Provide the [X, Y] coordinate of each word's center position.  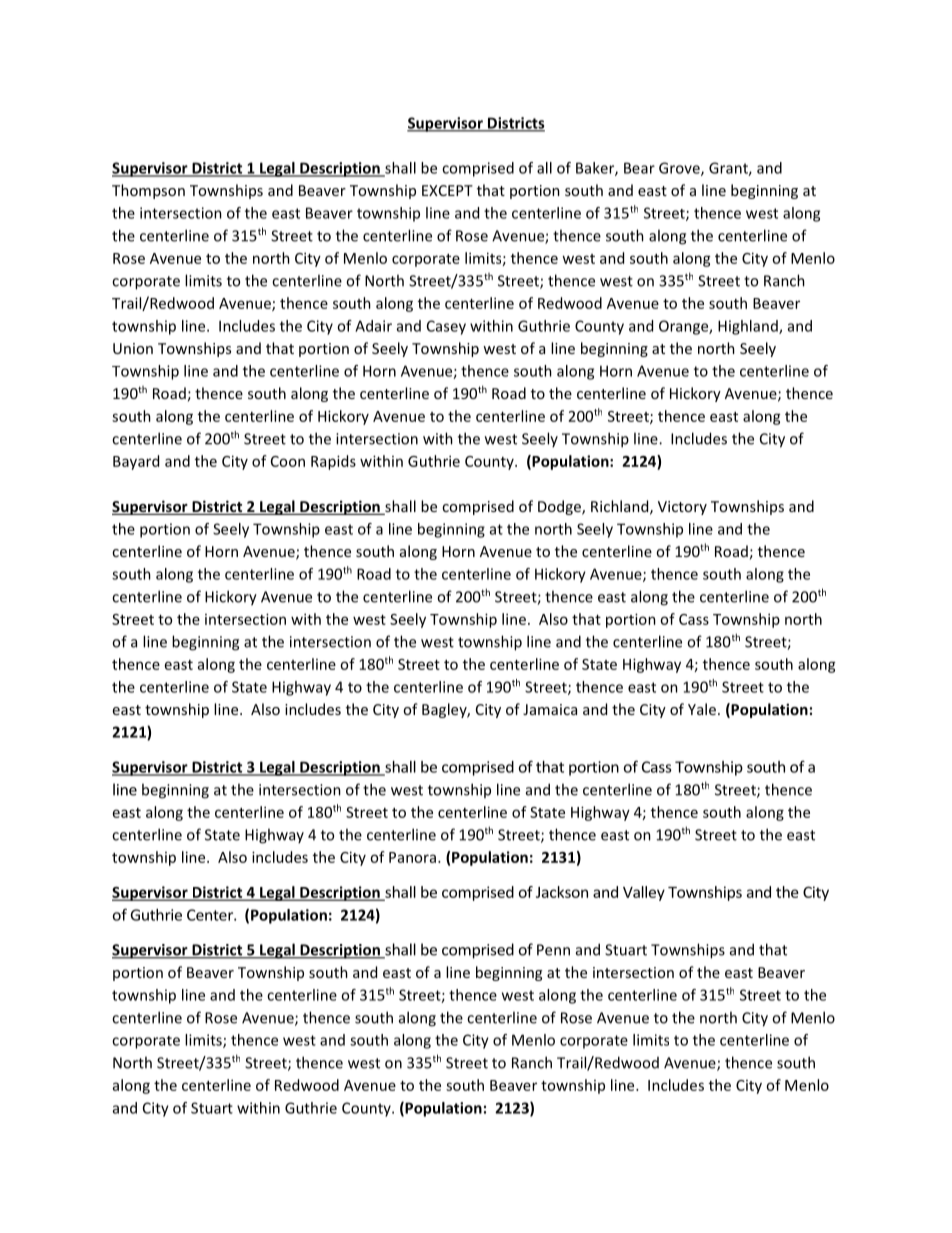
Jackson [562, 892]
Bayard [136, 462]
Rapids [333, 462]
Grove [680, 169]
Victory [682, 508]
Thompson [148, 191]
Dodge [560, 507]
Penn [553, 950]
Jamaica [550, 709]
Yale [703, 709]
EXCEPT [447, 190]
